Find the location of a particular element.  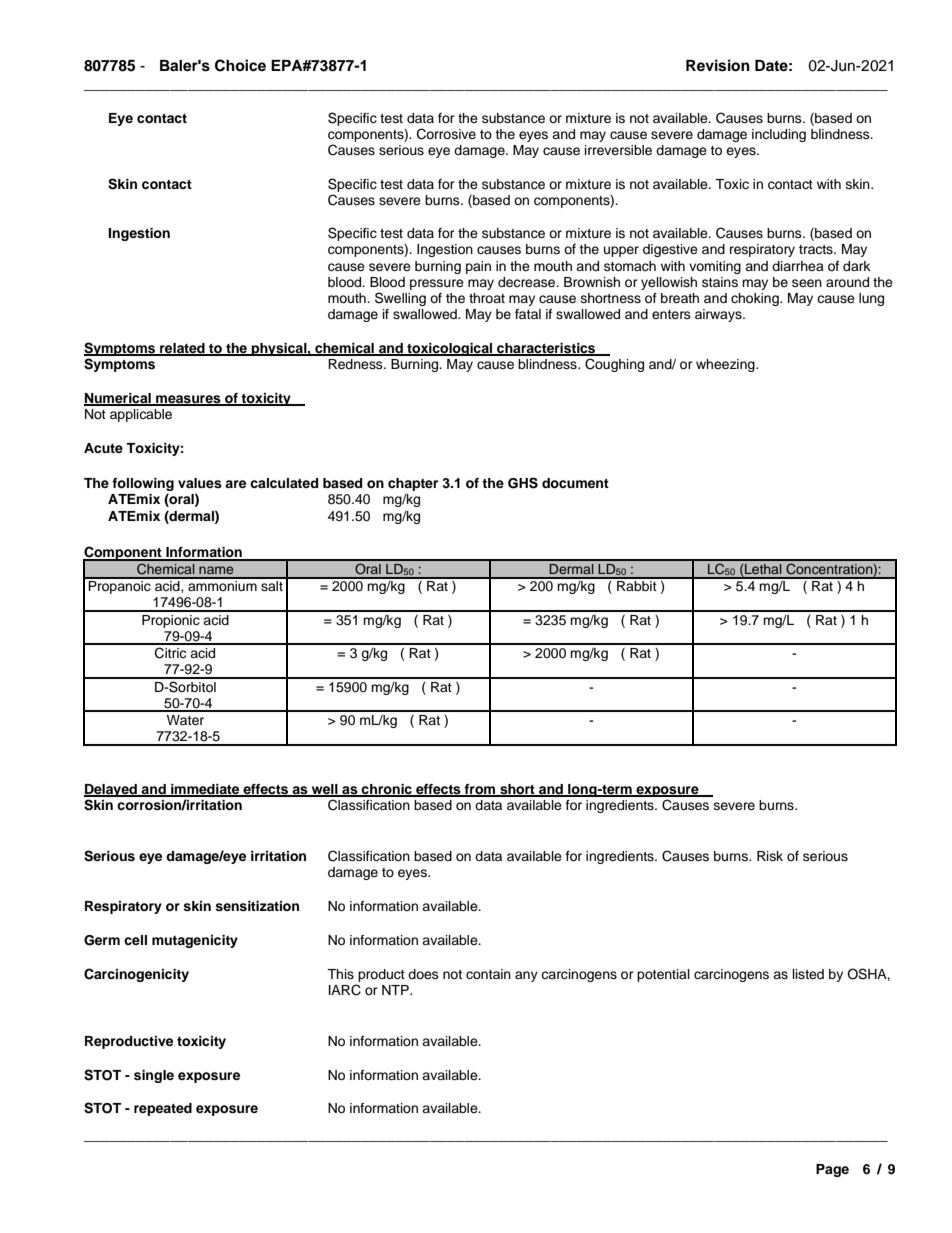

including is located at coordinates (779, 135).
